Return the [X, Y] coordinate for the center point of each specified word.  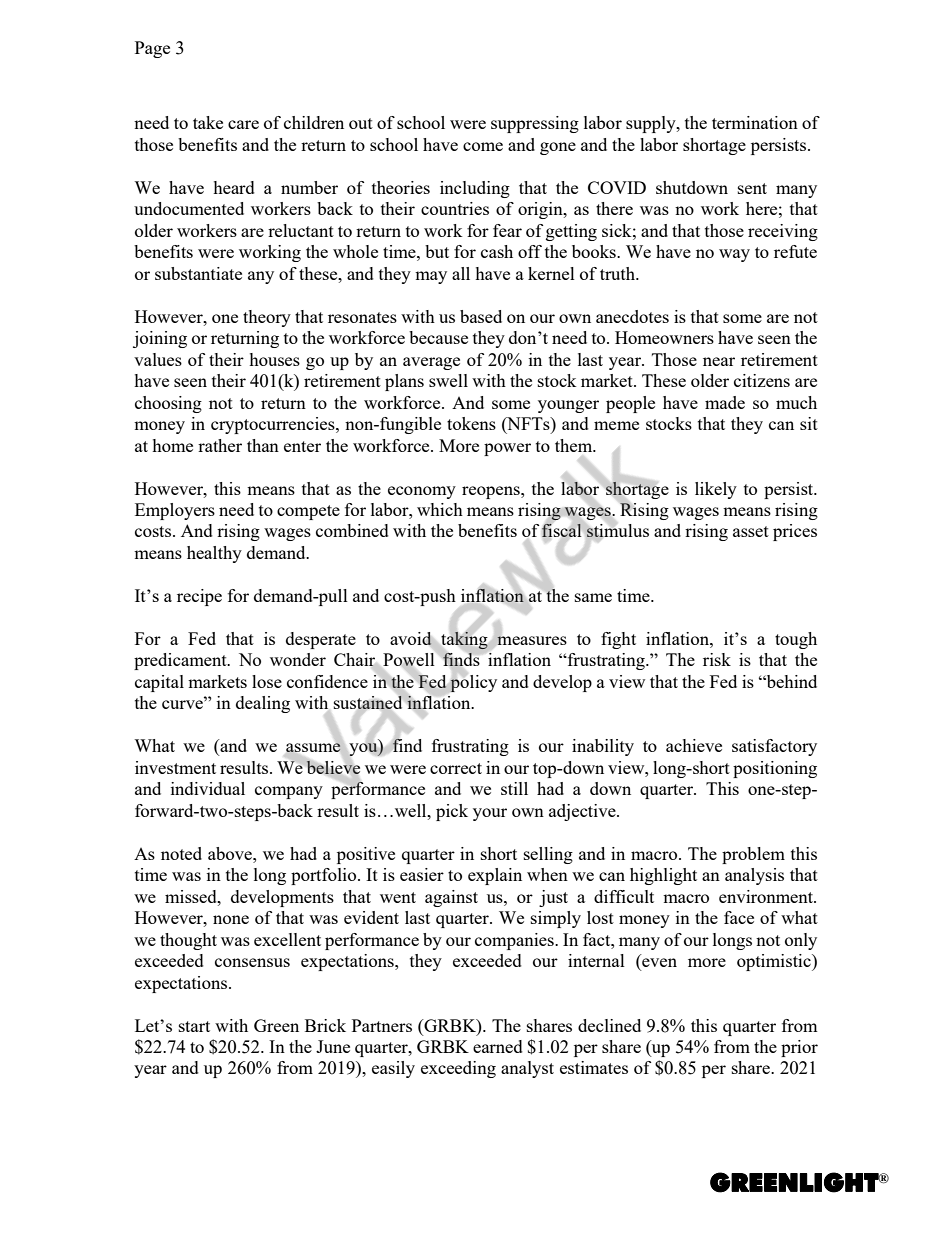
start [194, 1026]
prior [799, 1048]
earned [498, 1046]
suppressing [535, 124]
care [243, 124]
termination [755, 122]
